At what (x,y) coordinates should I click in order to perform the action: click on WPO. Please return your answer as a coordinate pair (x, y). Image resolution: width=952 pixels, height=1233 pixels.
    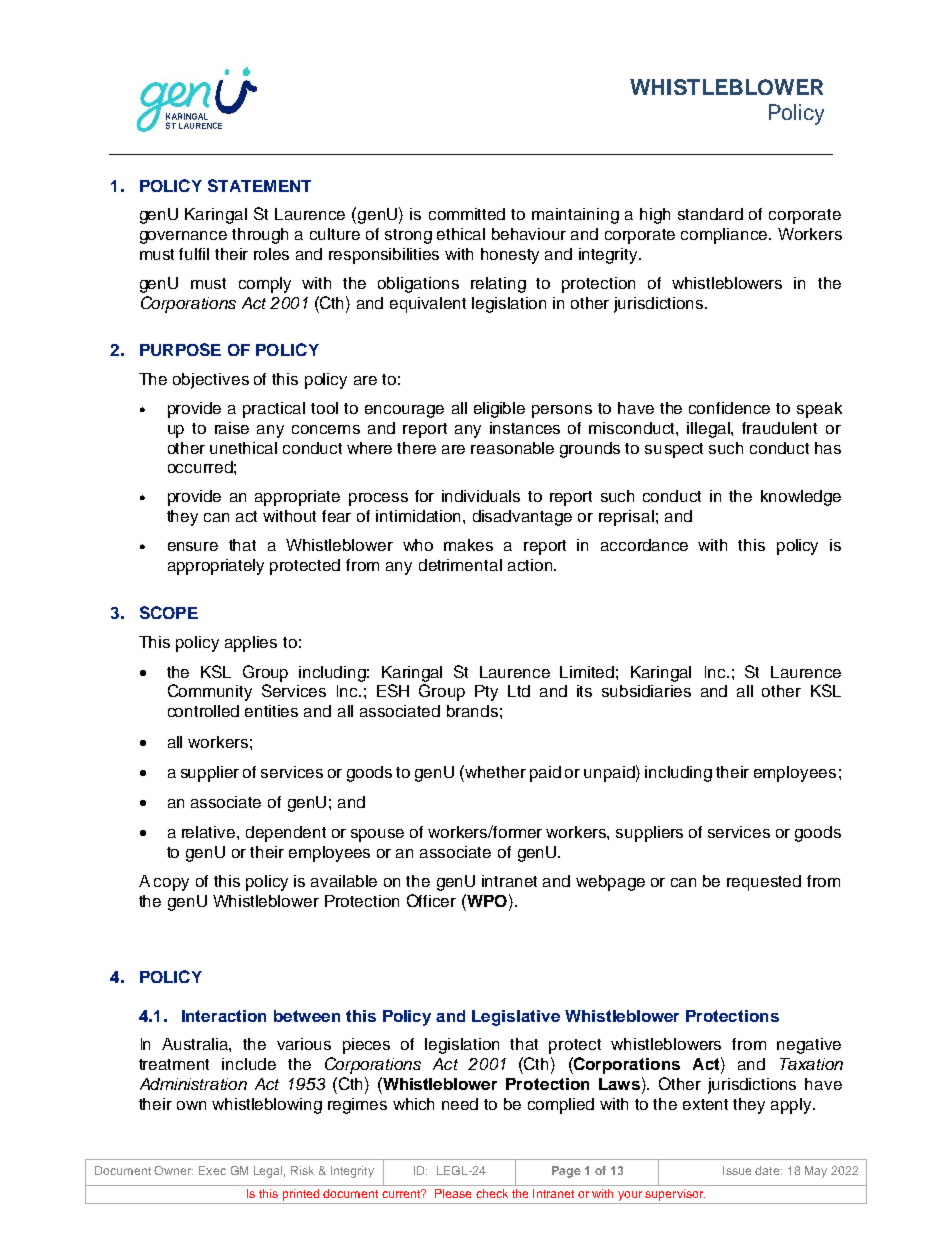
    Looking at the image, I should click on (486, 900).
